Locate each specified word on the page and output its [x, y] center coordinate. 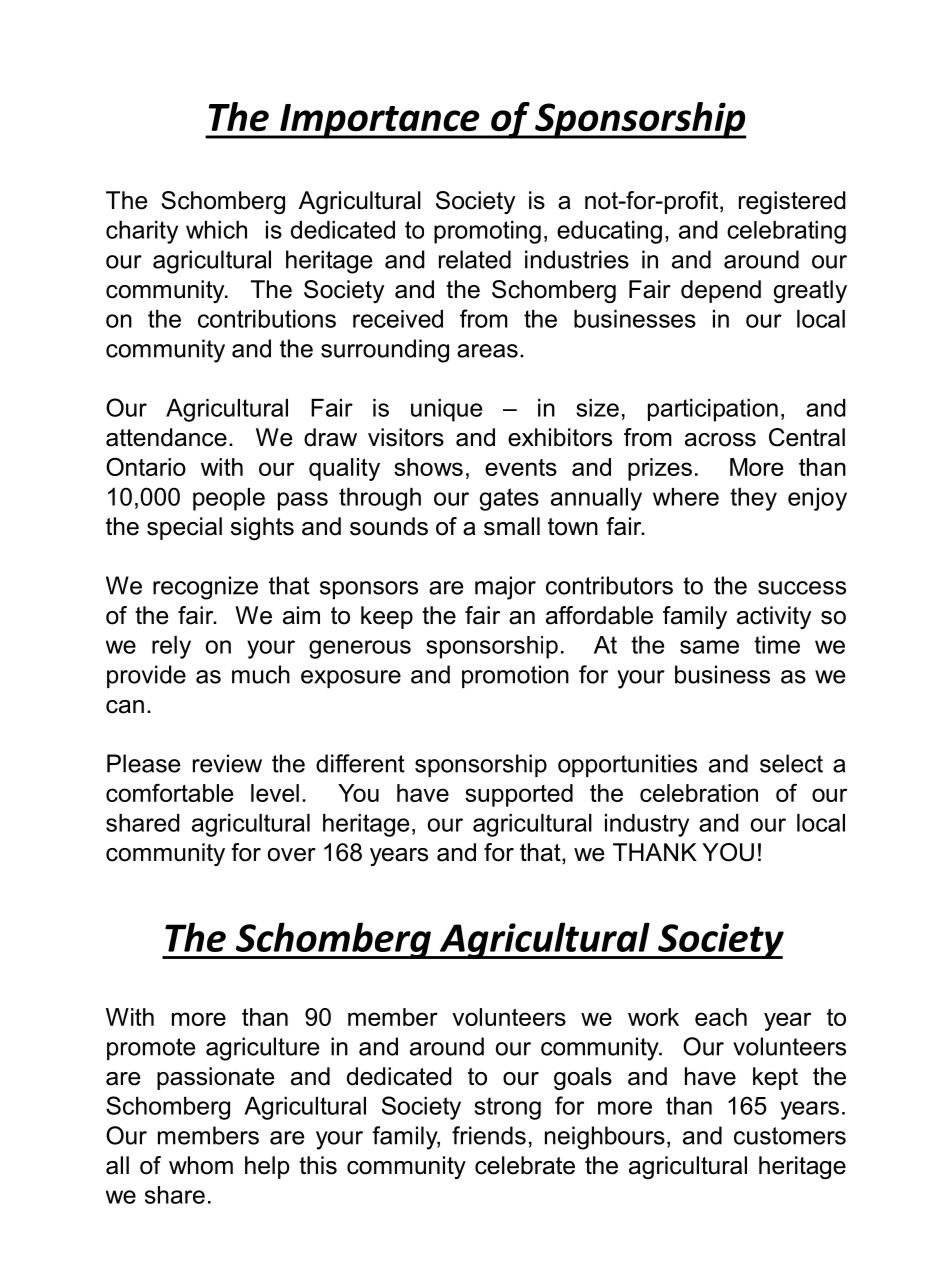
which [216, 229]
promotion [515, 676]
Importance [380, 121]
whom [201, 1165]
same [709, 647]
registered [792, 202]
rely [171, 647]
